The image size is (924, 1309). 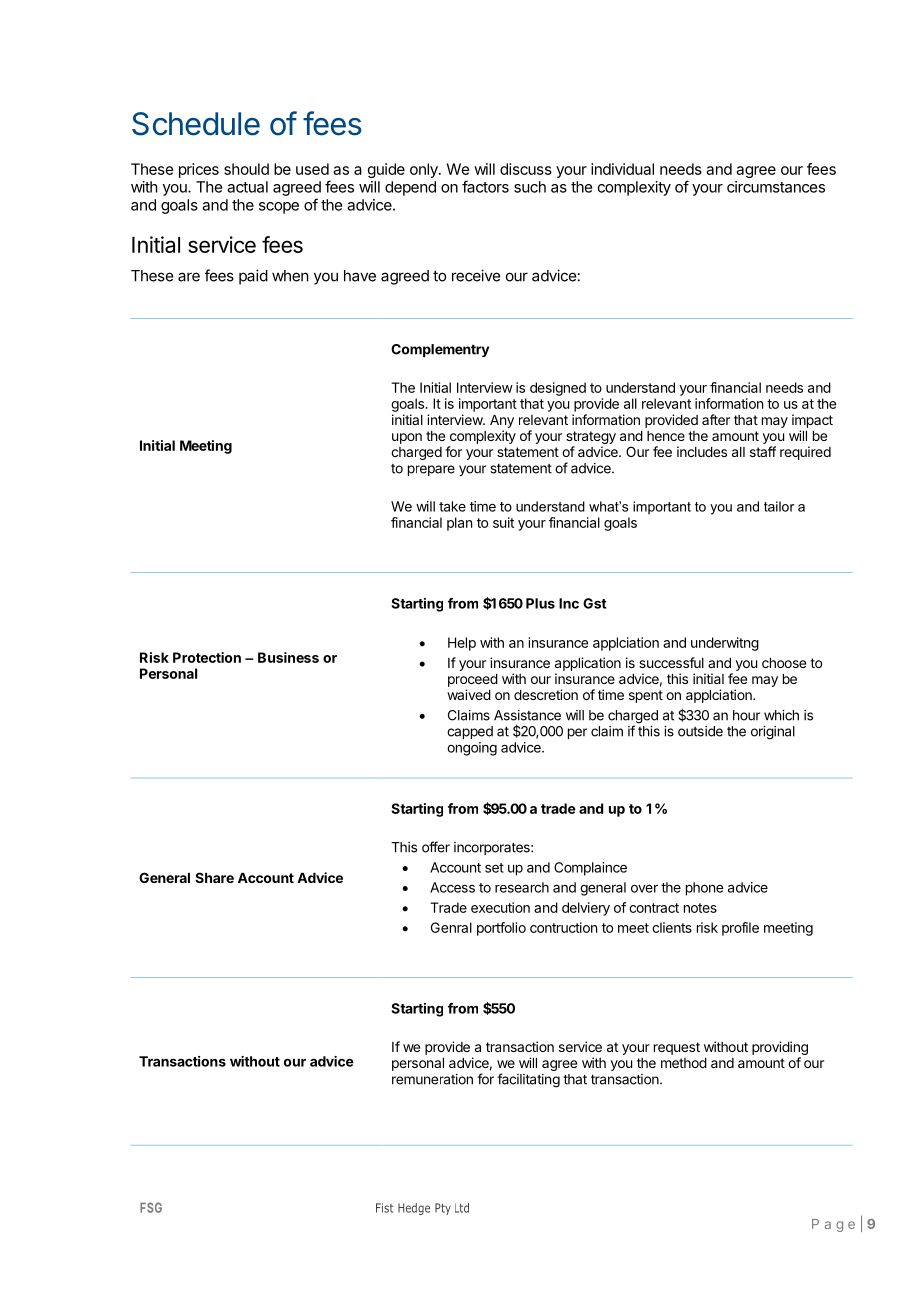 What do you see at coordinates (776, 187) in the screenshot?
I see `circumstances` at bounding box center [776, 187].
